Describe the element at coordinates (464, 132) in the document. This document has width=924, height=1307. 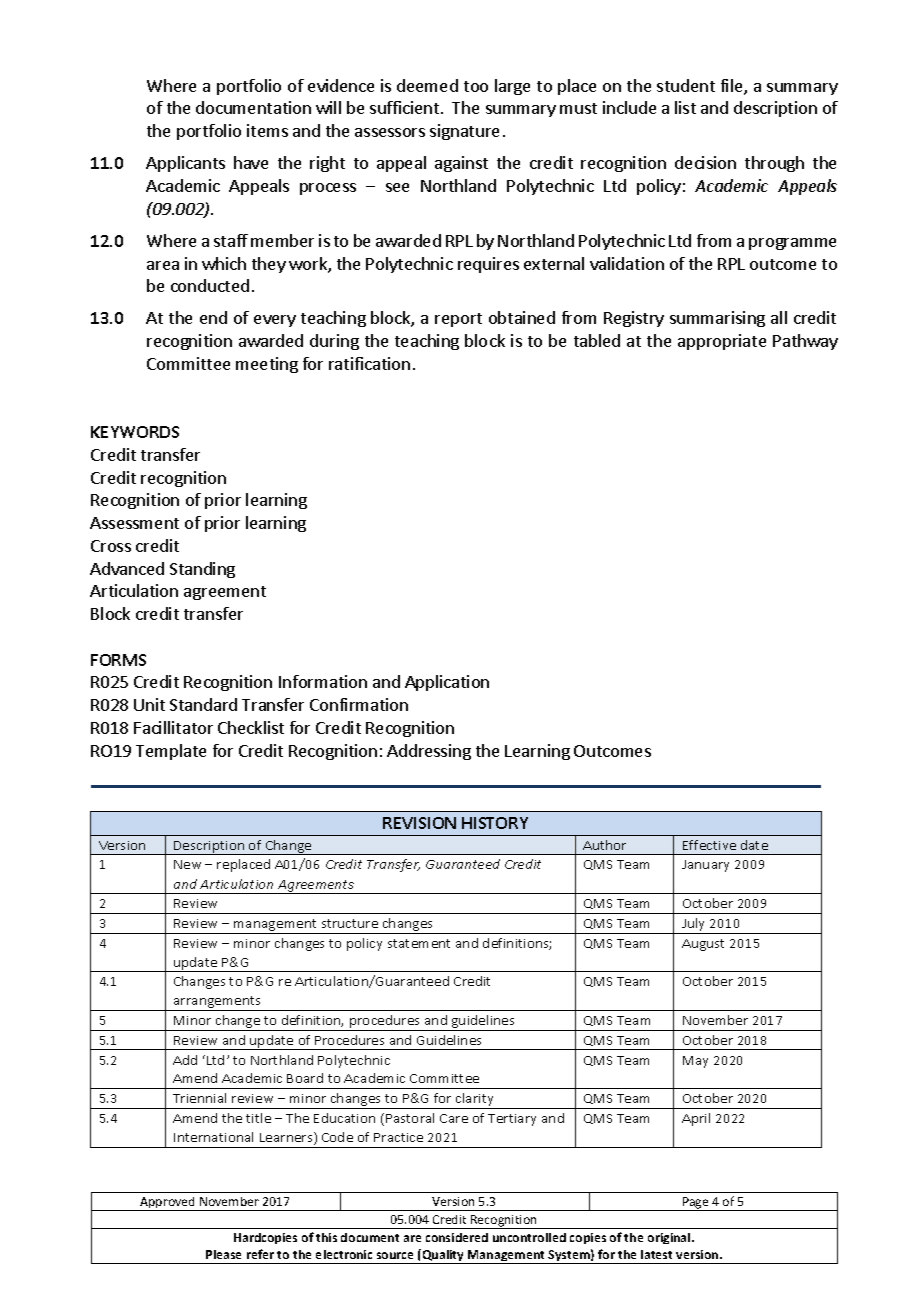
I see `signature` at that location.
